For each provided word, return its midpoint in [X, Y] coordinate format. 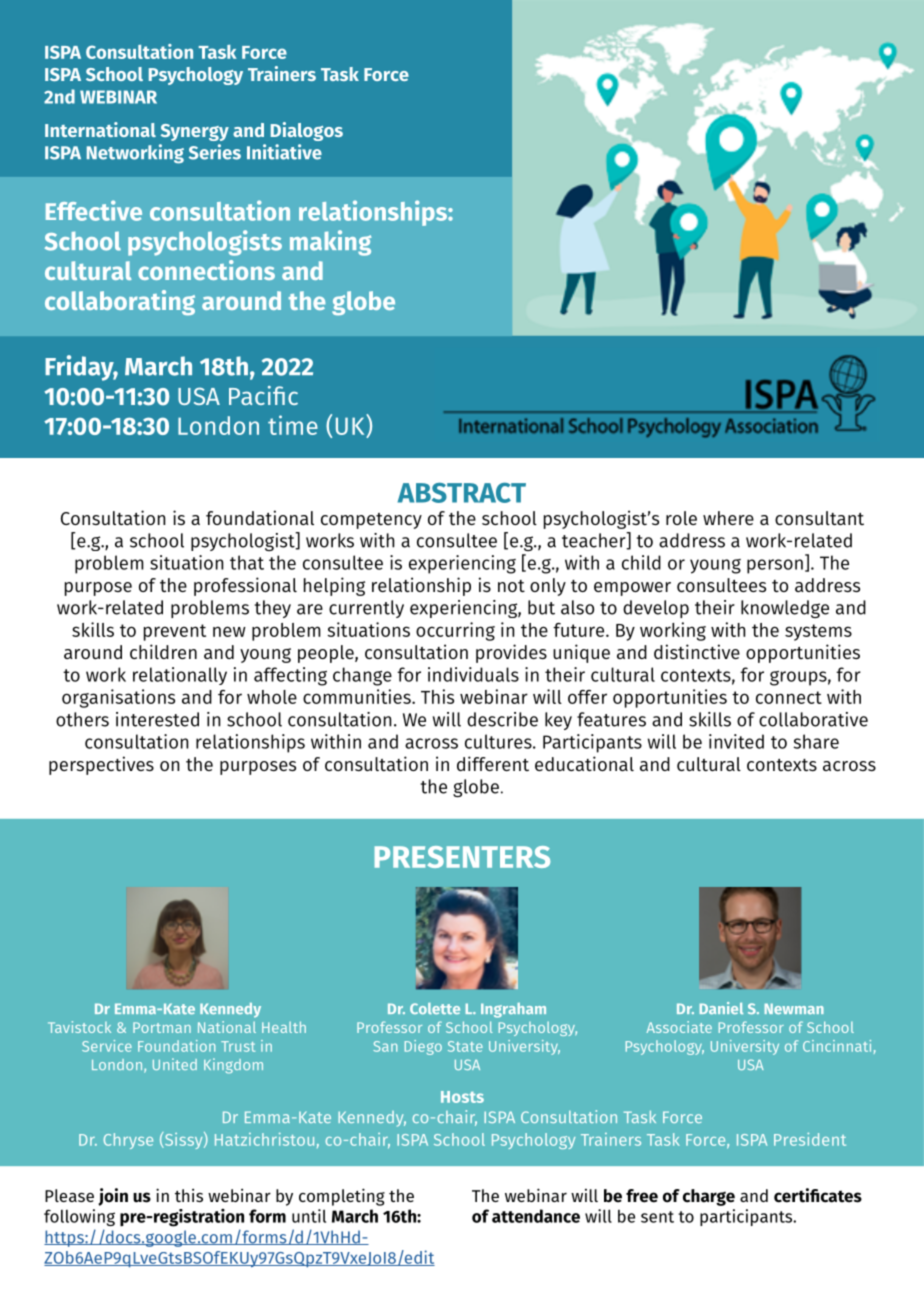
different [493, 763]
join [113, 1197]
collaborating [120, 302]
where [728, 518]
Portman [162, 1027]
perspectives [101, 765]
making [331, 243]
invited [736, 741]
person [775, 566]
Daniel [721, 1008]
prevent [175, 632]
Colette [435, 1008]
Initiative [284, 152]
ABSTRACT [462, 493]
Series [215, 152]
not [511, 586]
